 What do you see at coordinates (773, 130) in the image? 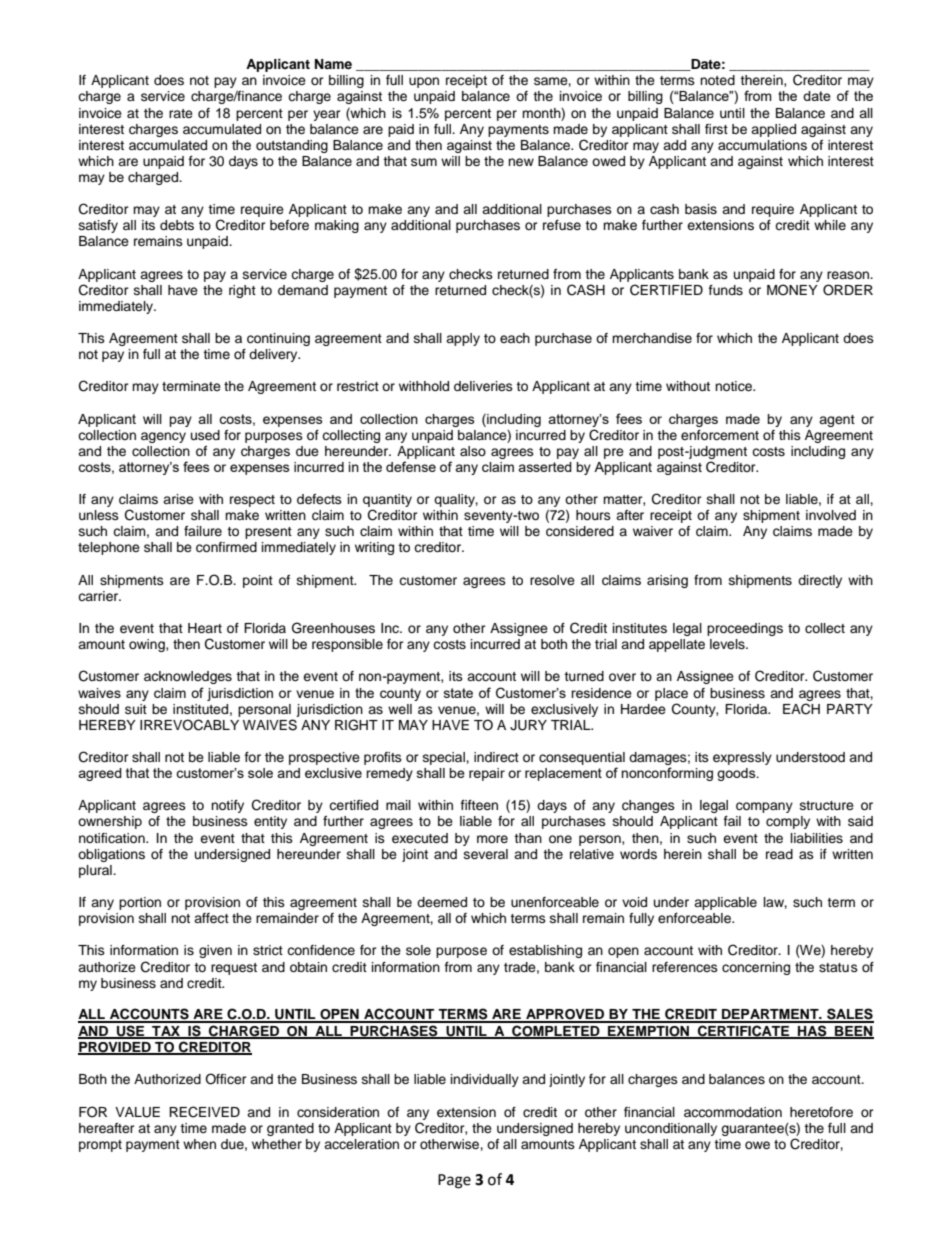
I see `applied` at bounding box center [773, 130].
